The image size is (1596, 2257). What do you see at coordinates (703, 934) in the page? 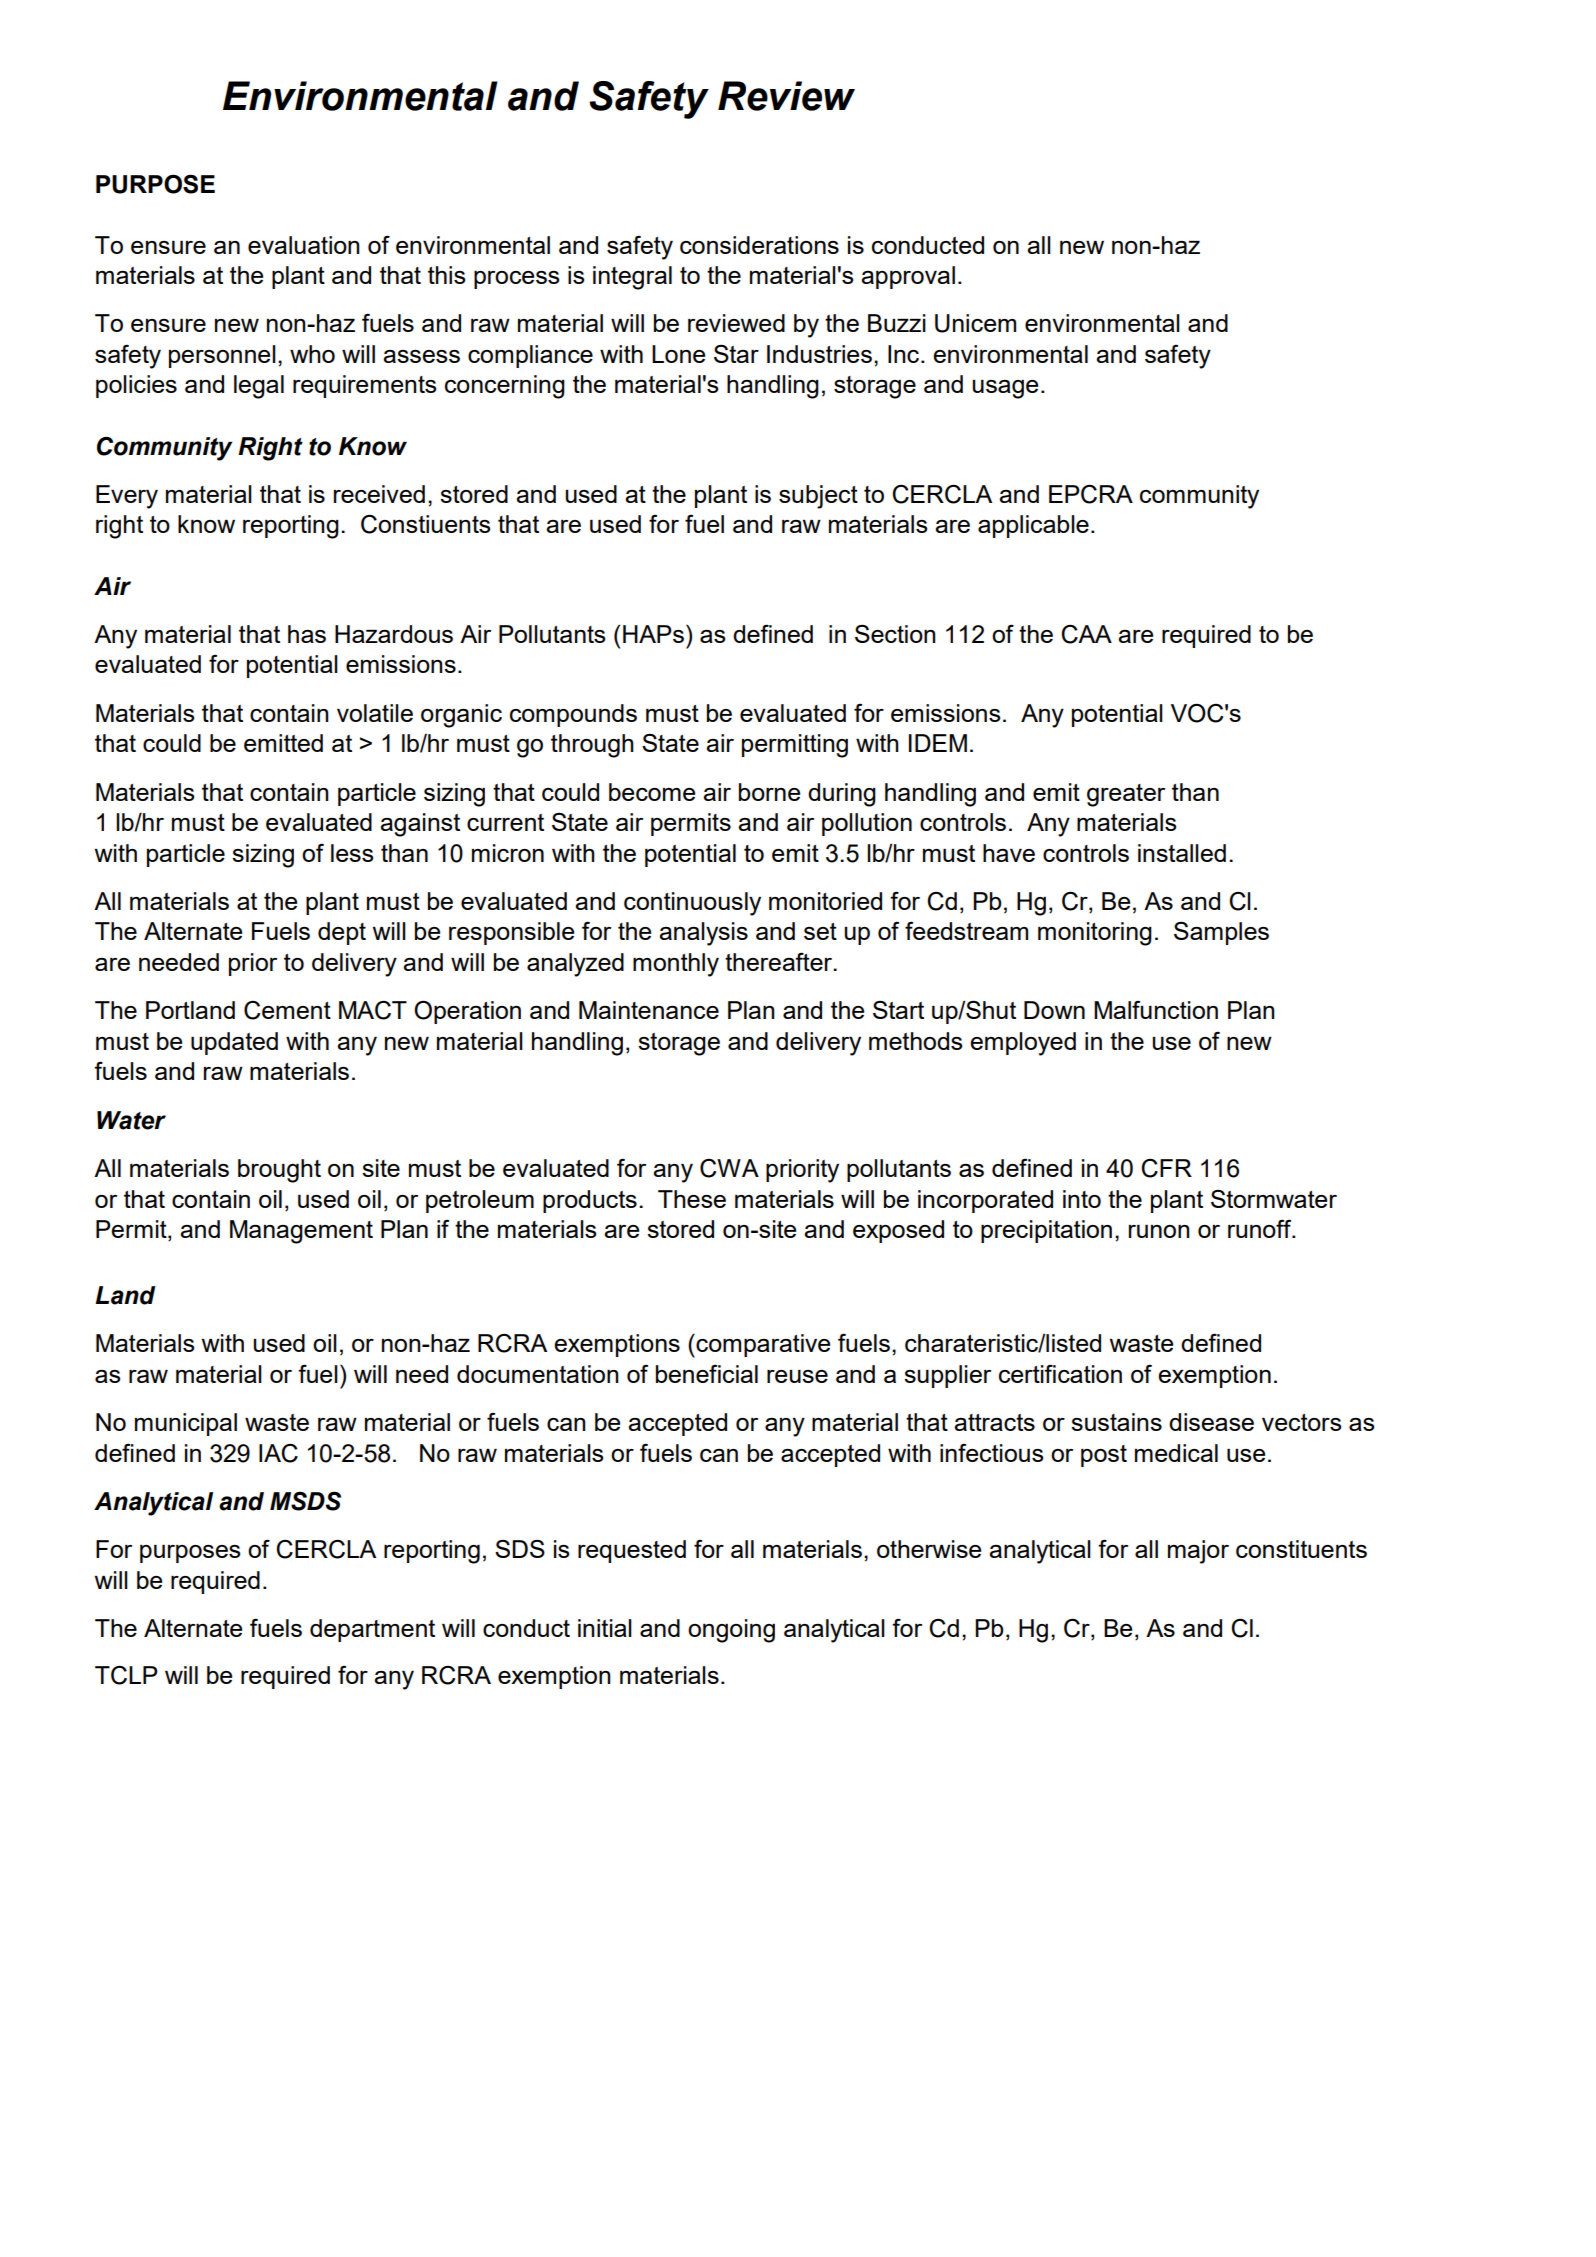
I see `analysis` at bounding box center [703, 934].
